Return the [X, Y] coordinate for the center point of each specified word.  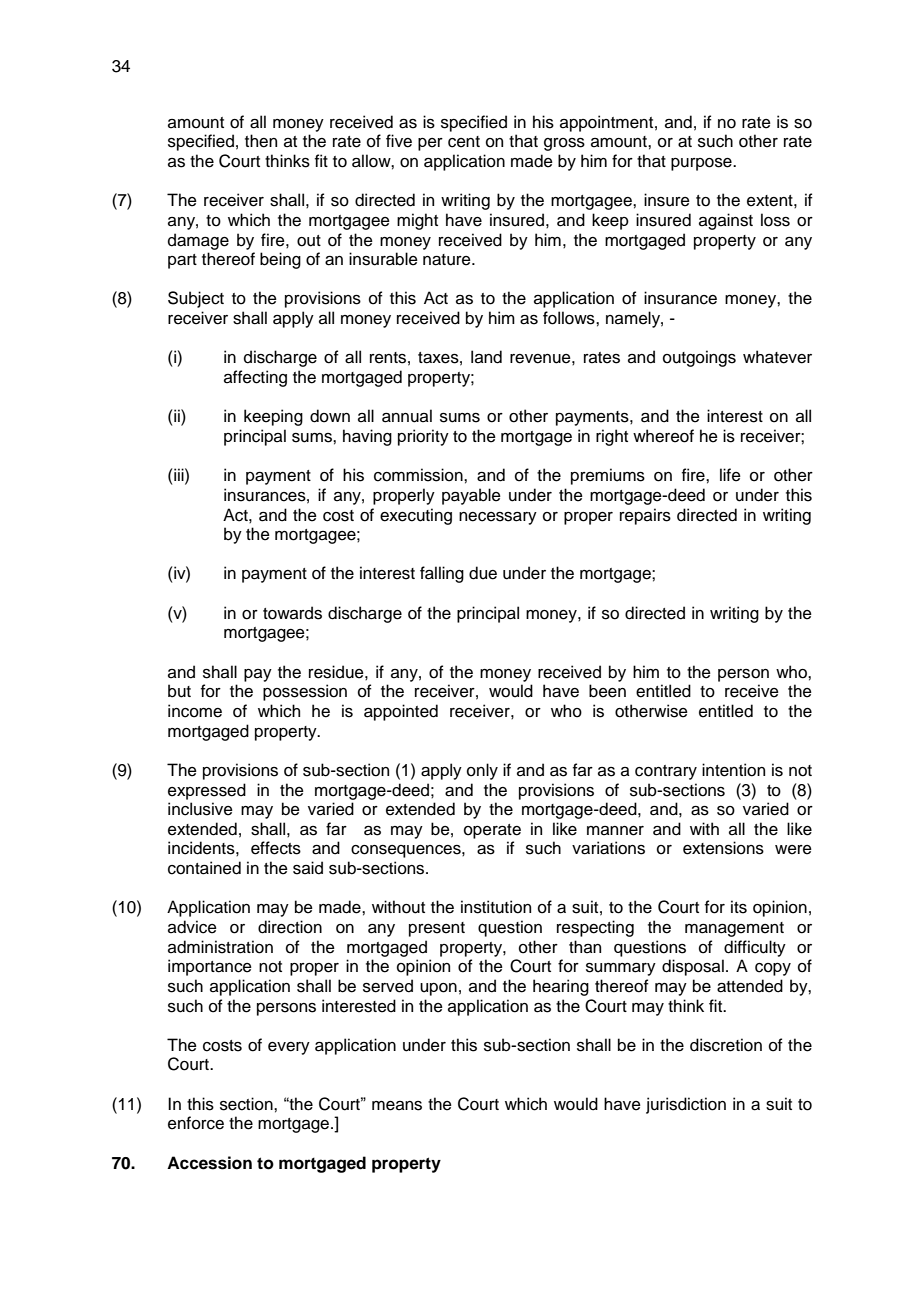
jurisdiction [686, 1105]
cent [464, 142]
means [397, 1106]
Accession [209, 1163]
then [261, 141]
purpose [702, 164]
